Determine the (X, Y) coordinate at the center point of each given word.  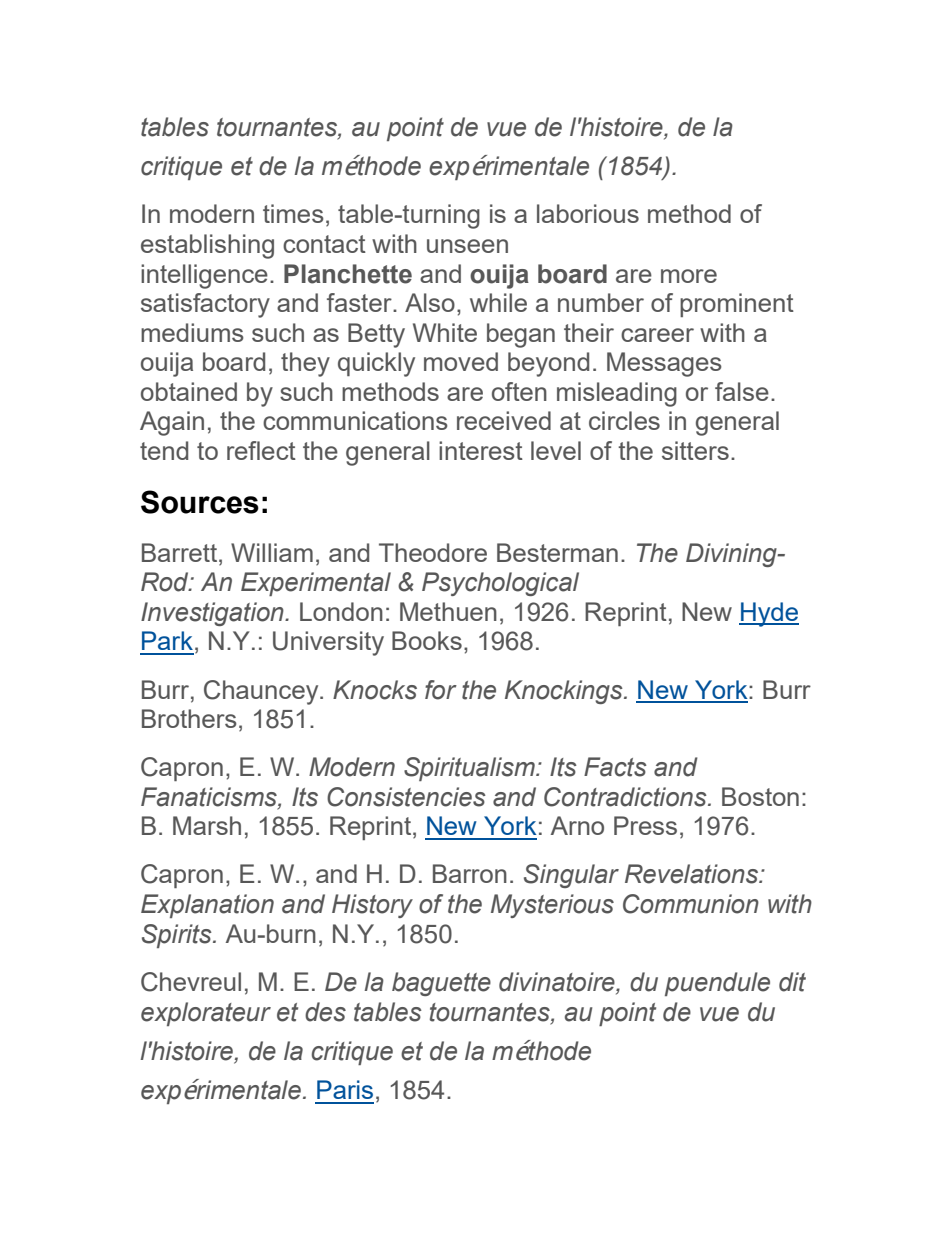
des (325, 1012)
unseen (467, 246)
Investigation (213, 614)
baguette (441, 984)
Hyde (769, 614)
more (689, 276)
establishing (207, 246)
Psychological (500, 584)
